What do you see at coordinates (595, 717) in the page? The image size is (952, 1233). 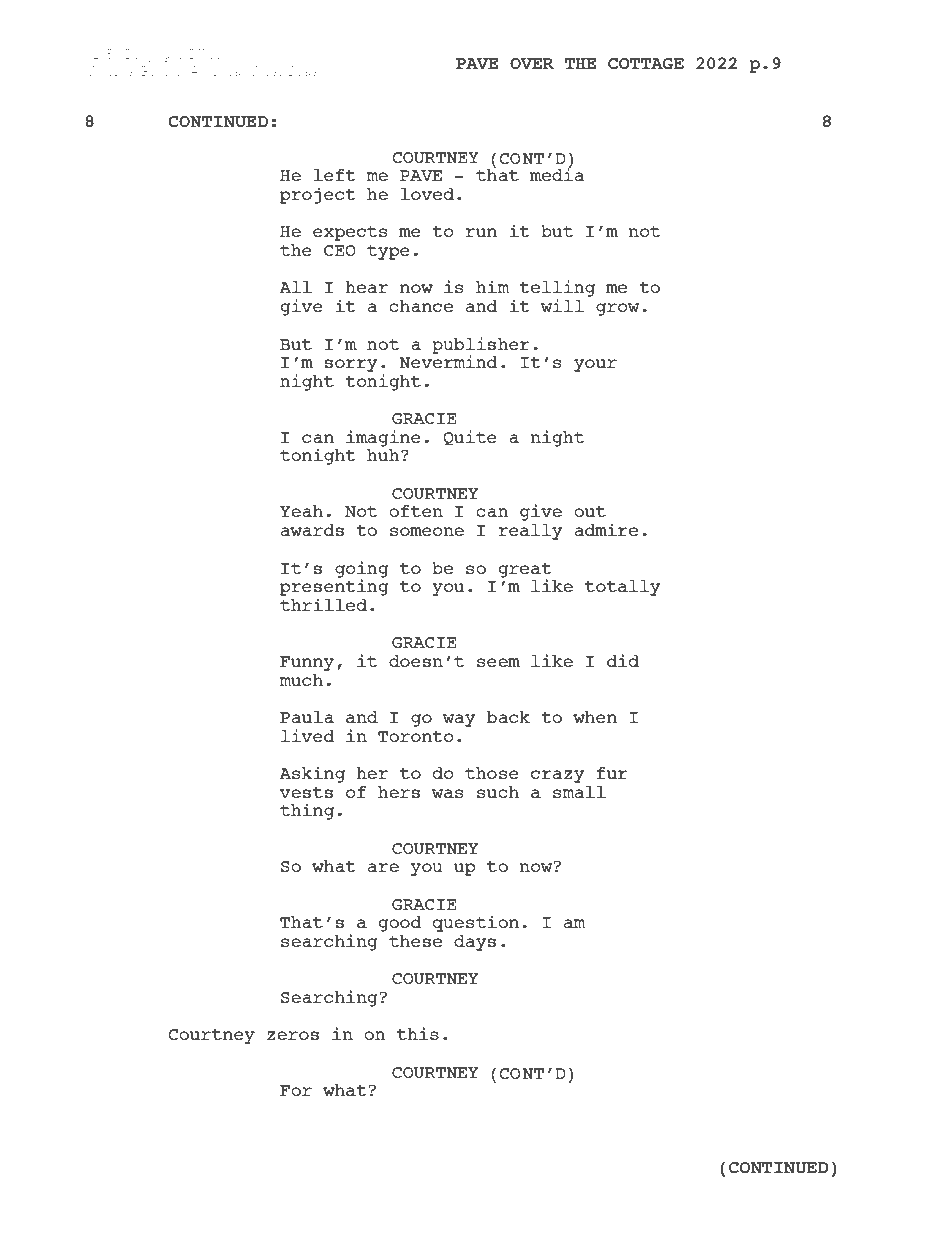 I see `when` at bounding box center [595, 717].
